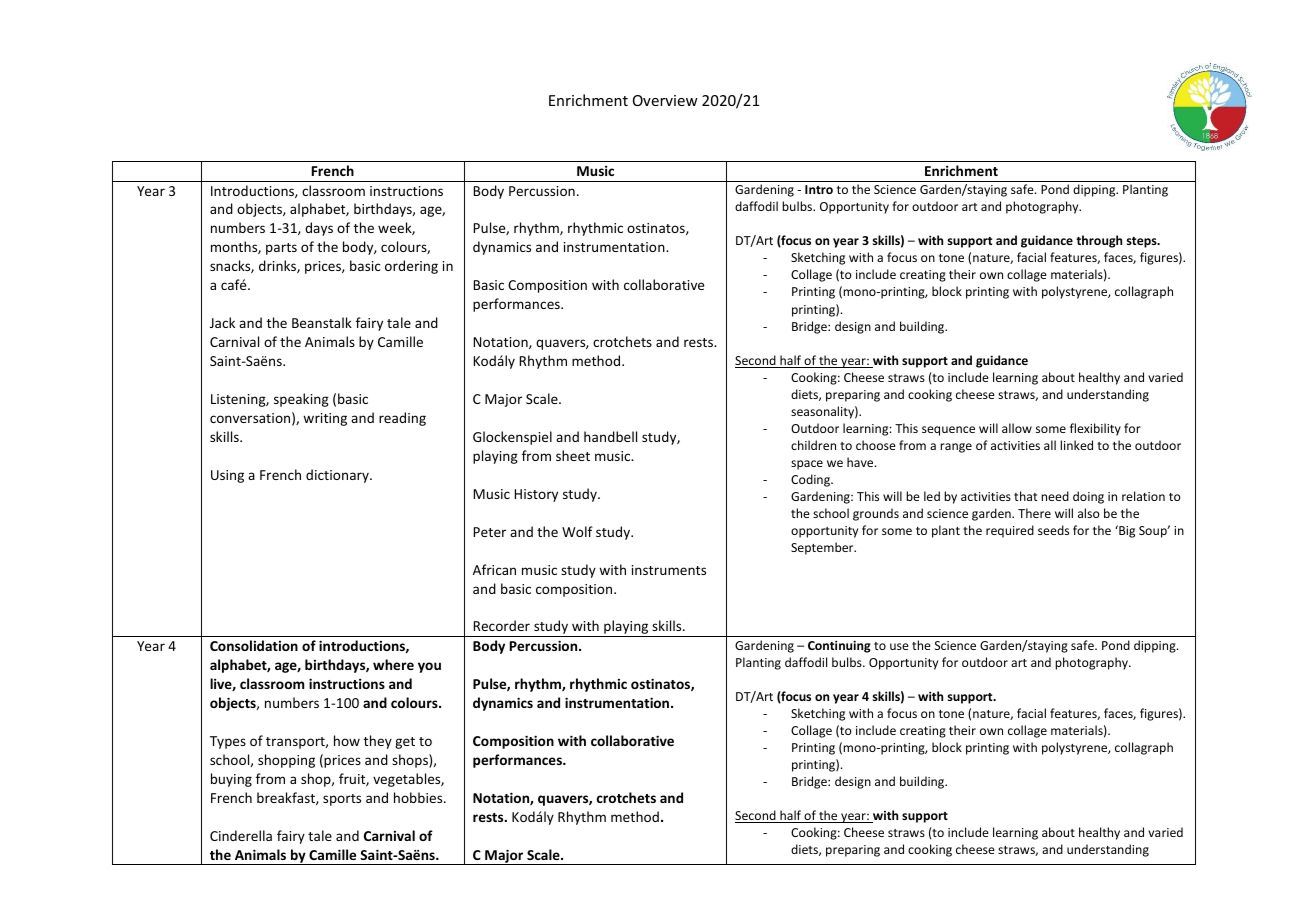 The image size is (1308, 924). What do you see at coordinates (342, 800) in the image?
I see `sports` at bounding box center [342, 800].
